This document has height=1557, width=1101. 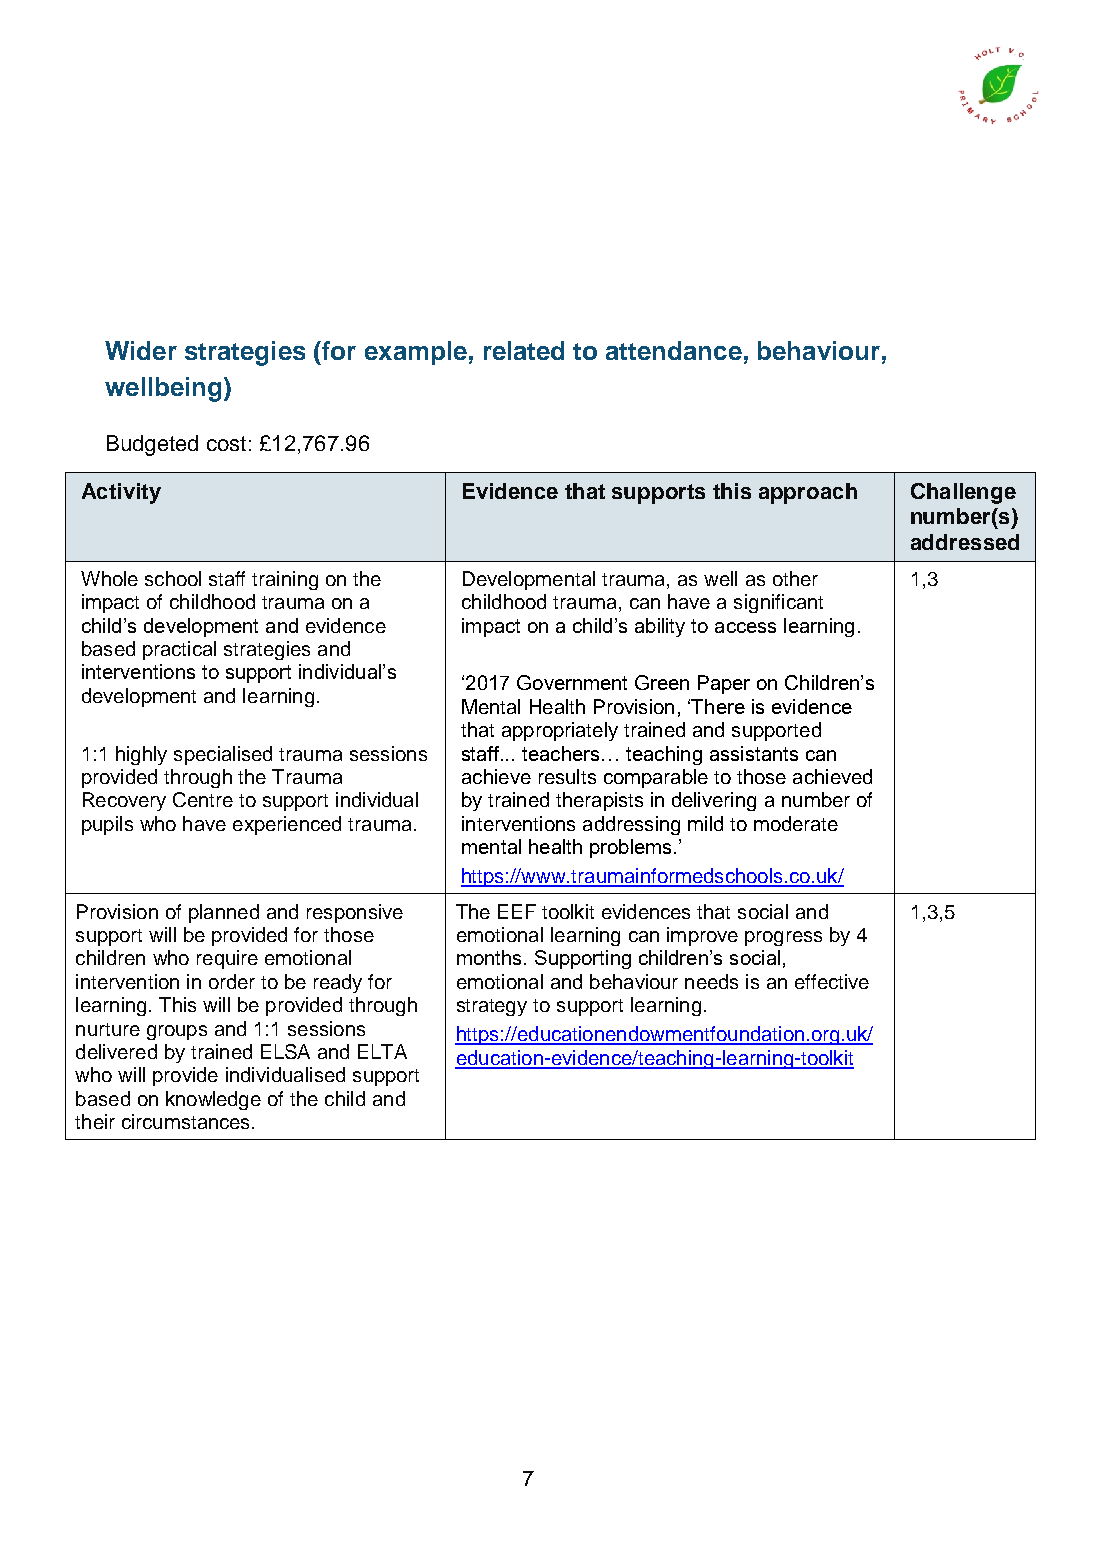 What do you see at coordinates (524, 350) in the document?
I see `related` at bounding box center [524, 350].
